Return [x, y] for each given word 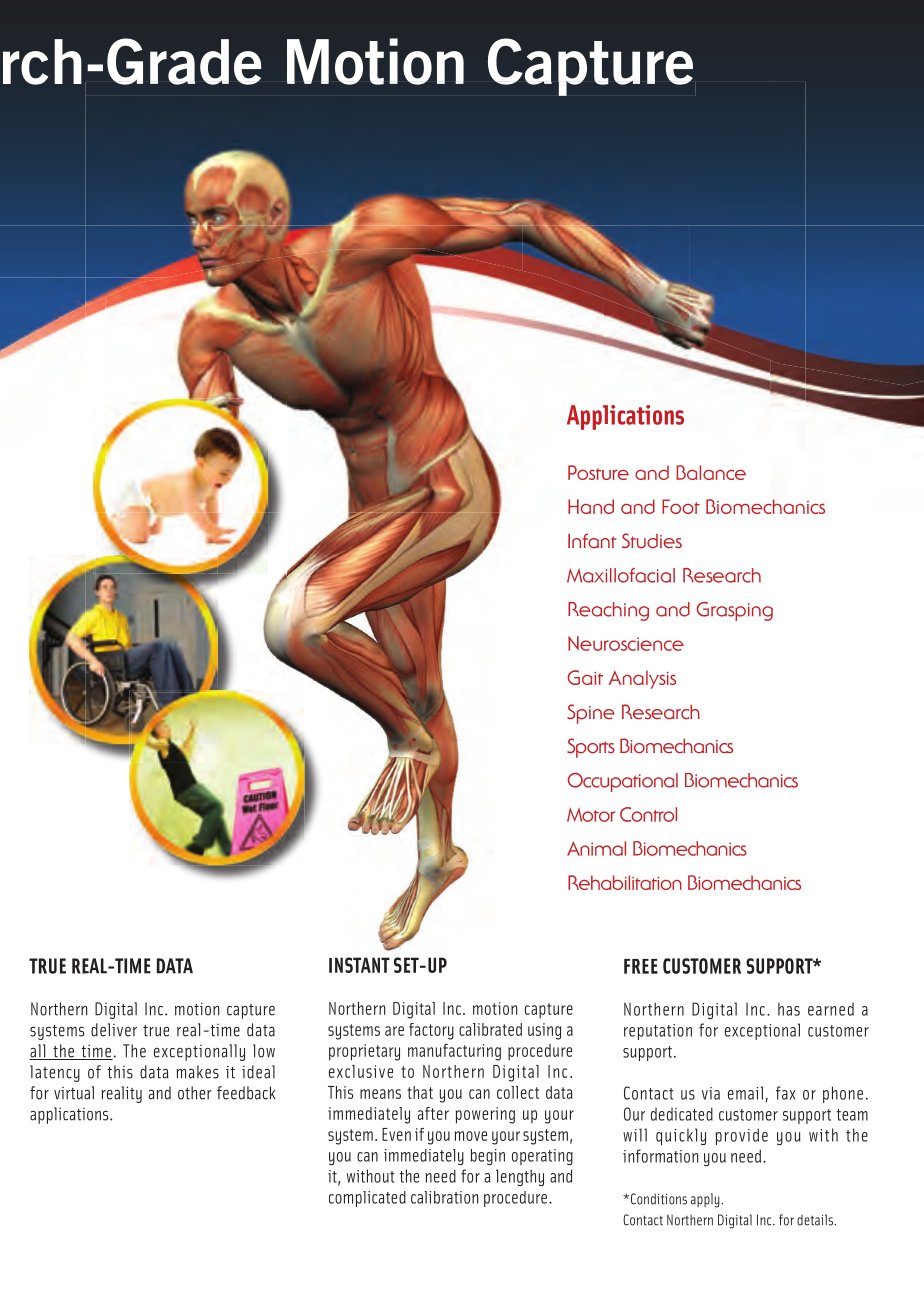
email [745, 1093]
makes [197, 1072]
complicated [367, 1199]
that [420, 1092]
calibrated [490, 1029]
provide [742, 1136]
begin [488, 1157]
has [789, 1009]
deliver [114, 1030]
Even [396, 1134]
